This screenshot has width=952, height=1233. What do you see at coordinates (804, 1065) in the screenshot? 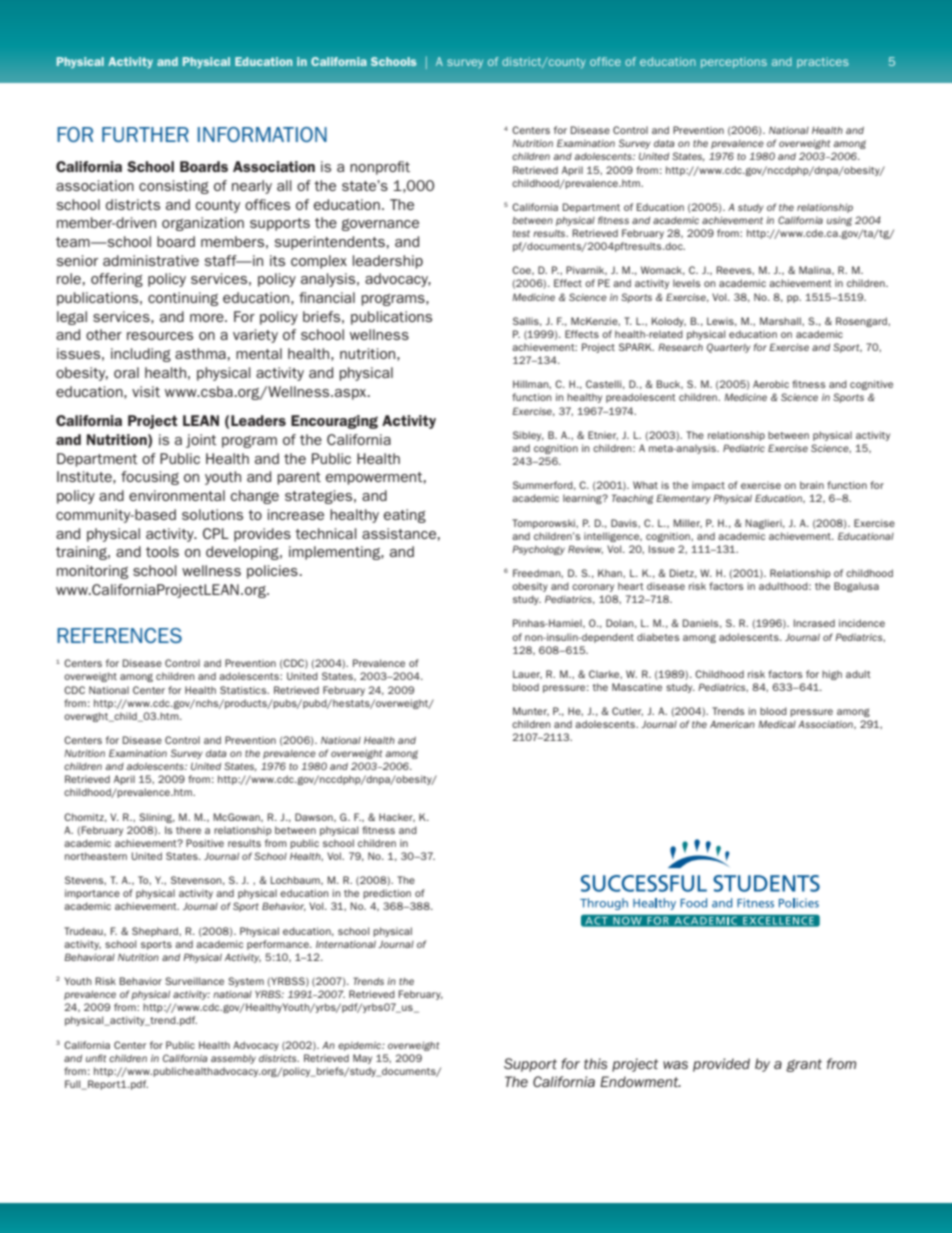
I see `grant` at bounding box center [804, 1065].
